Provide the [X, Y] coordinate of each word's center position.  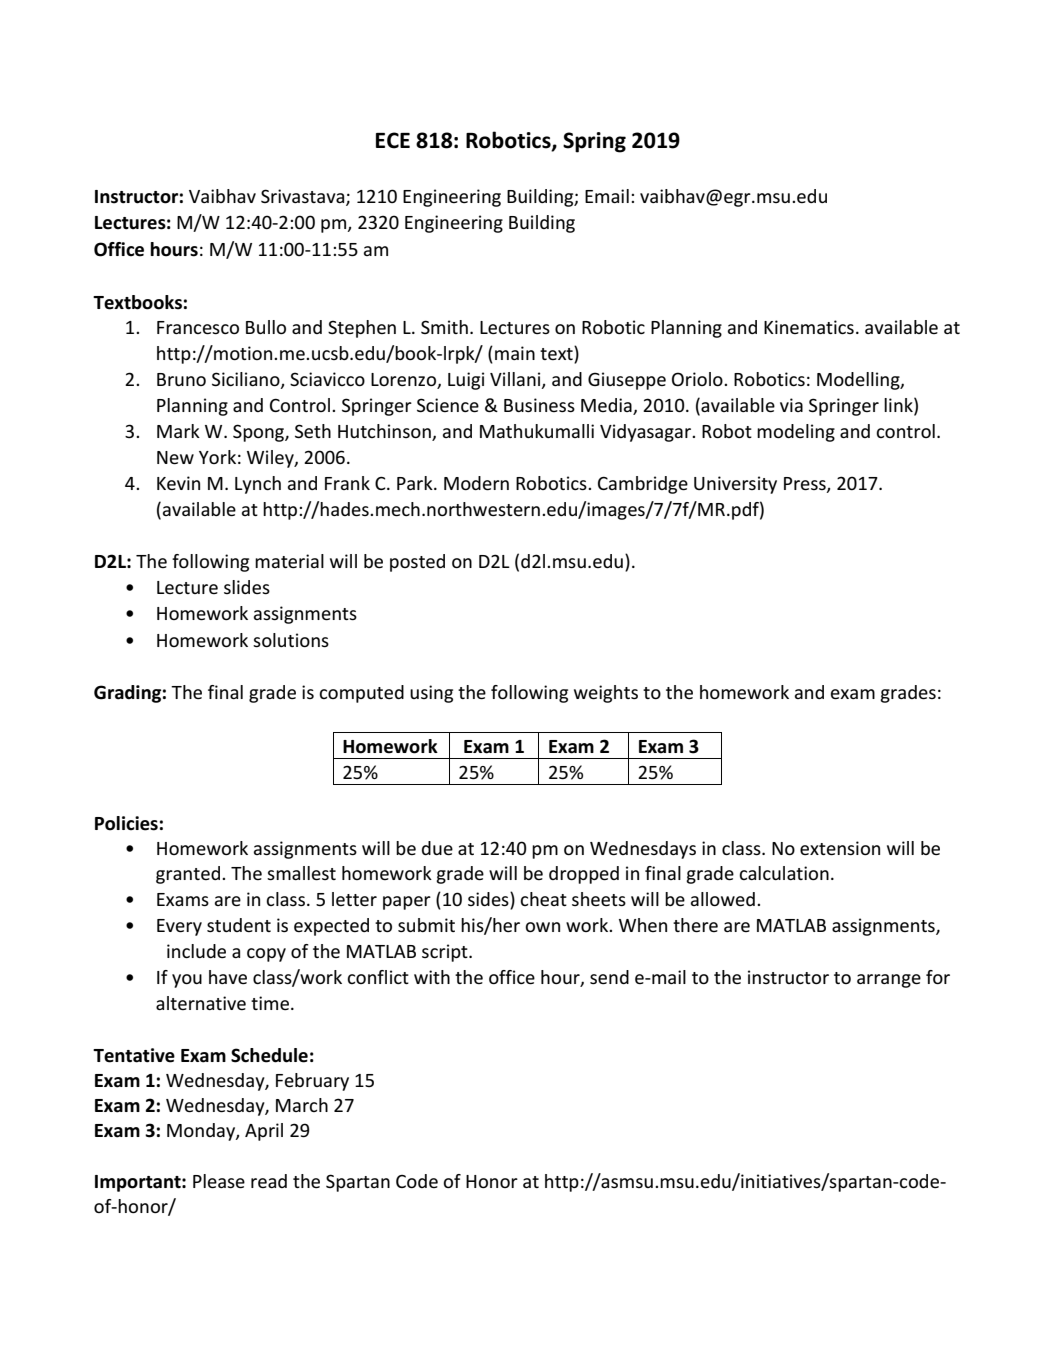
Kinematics [809, 327]
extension [840, 848]
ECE [393, 140]
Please [219, 1181]
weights [606, 694]
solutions [291, 640]
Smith [444, 327]
